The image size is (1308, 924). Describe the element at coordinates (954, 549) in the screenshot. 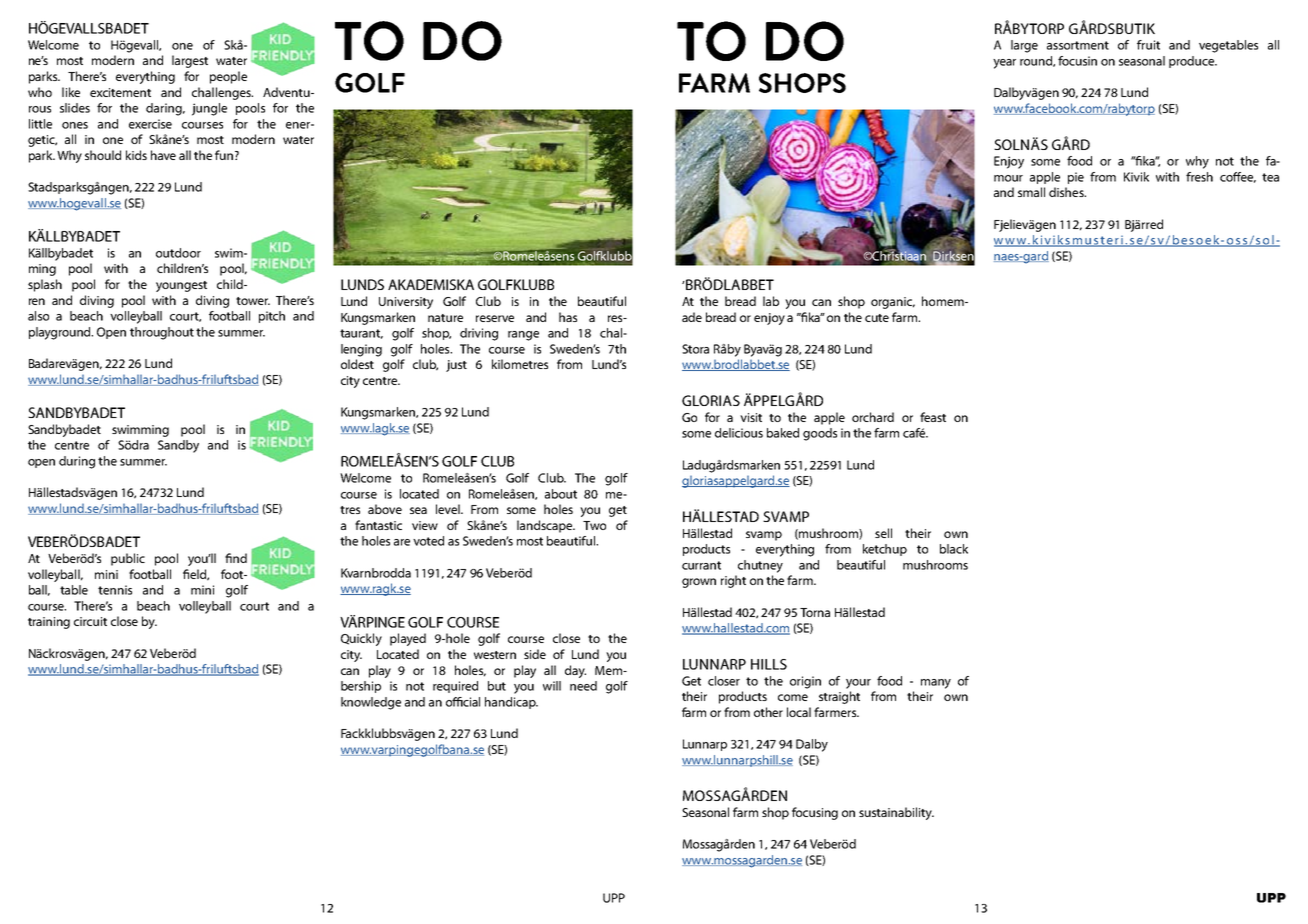

I see `black` at that location.
